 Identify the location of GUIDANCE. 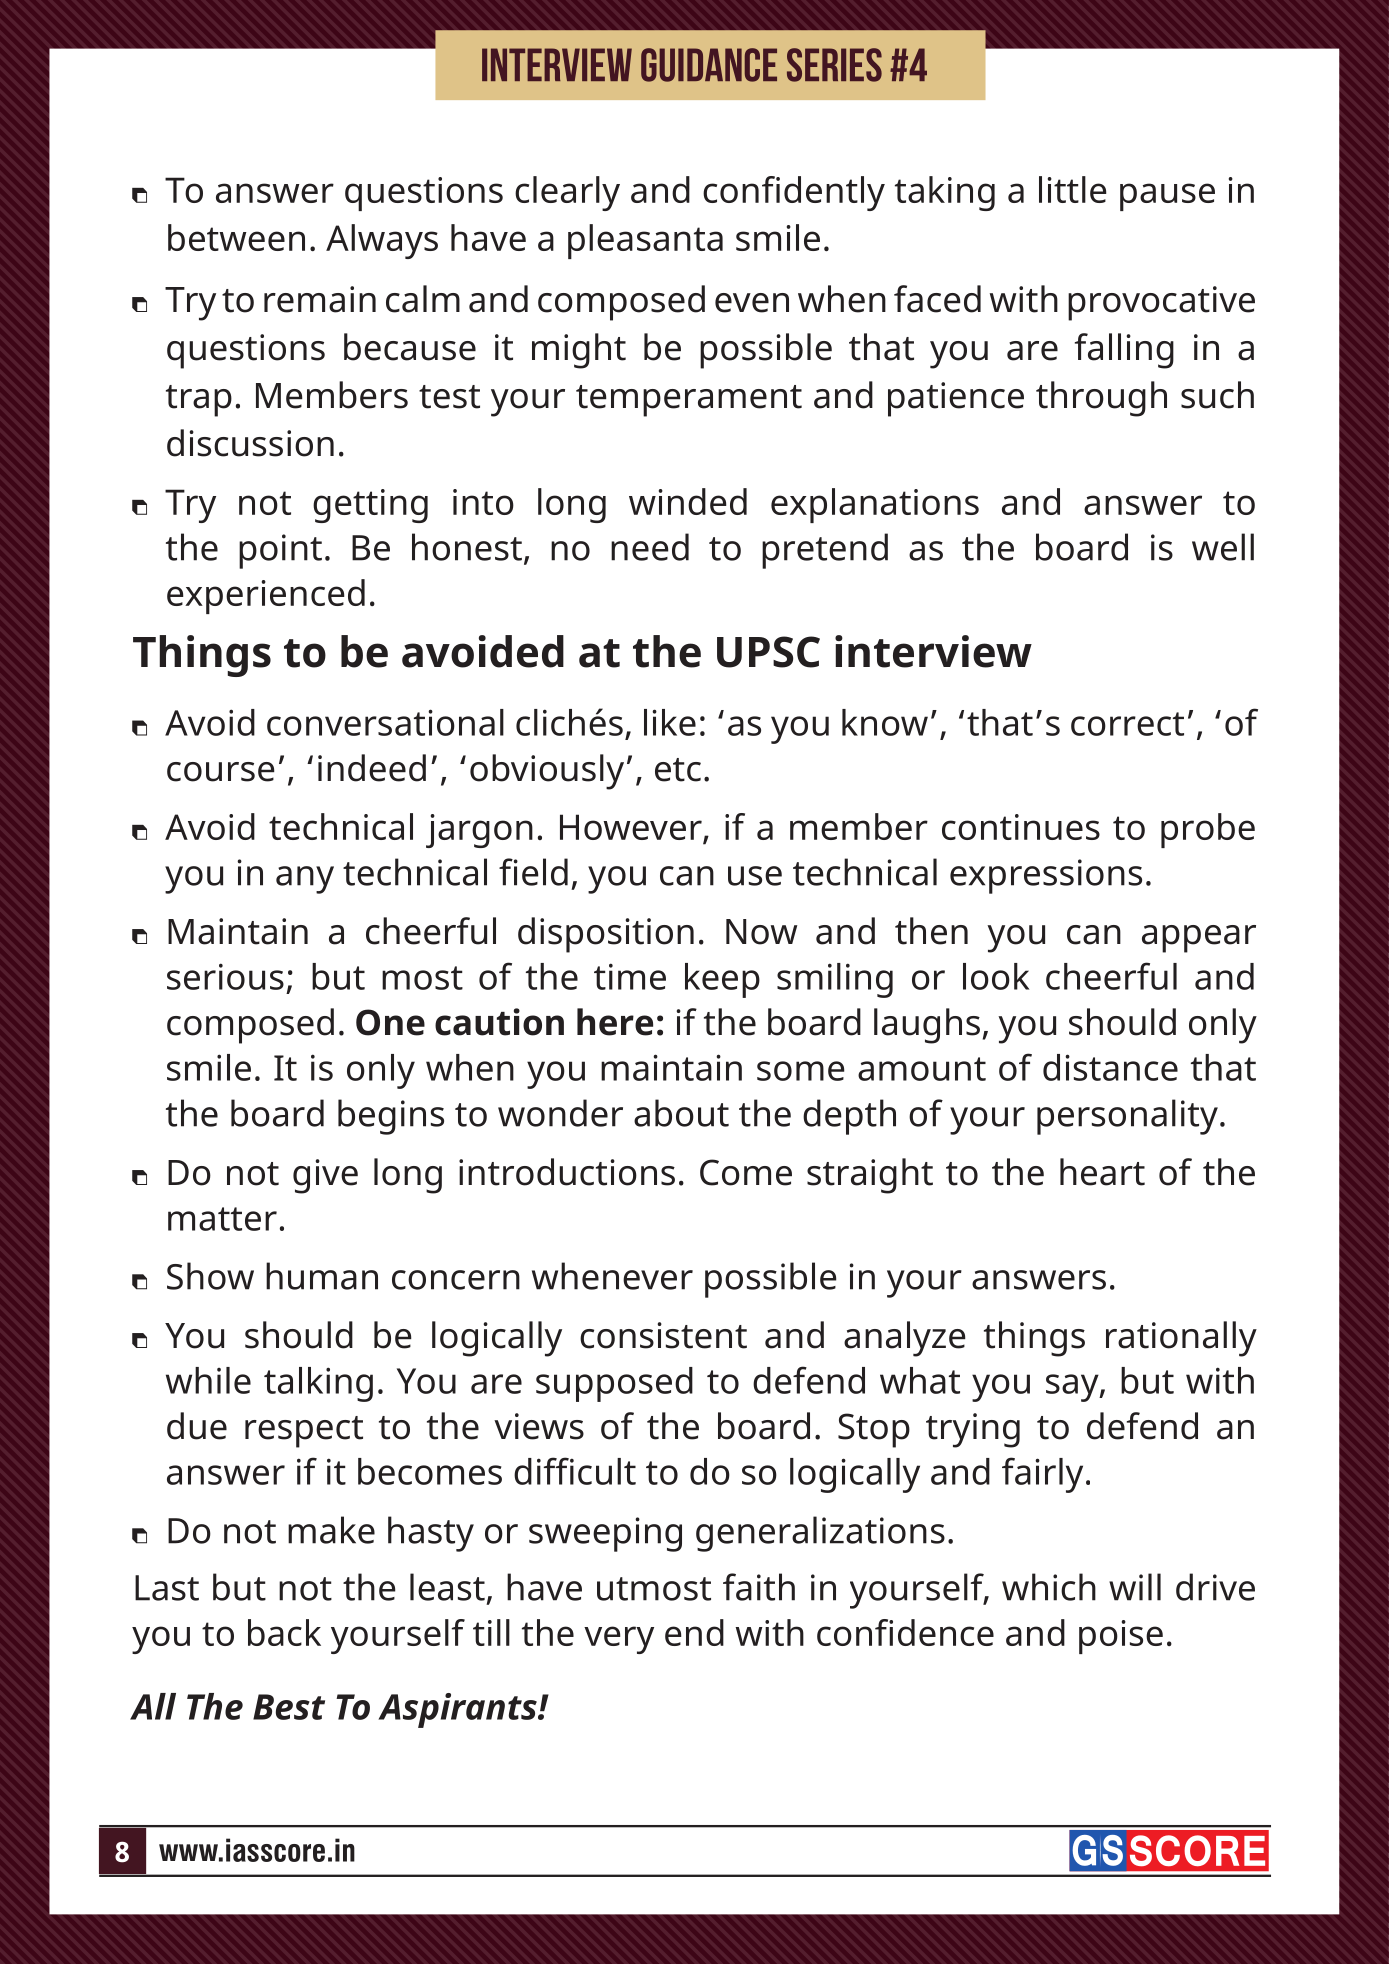
(709, 65).
